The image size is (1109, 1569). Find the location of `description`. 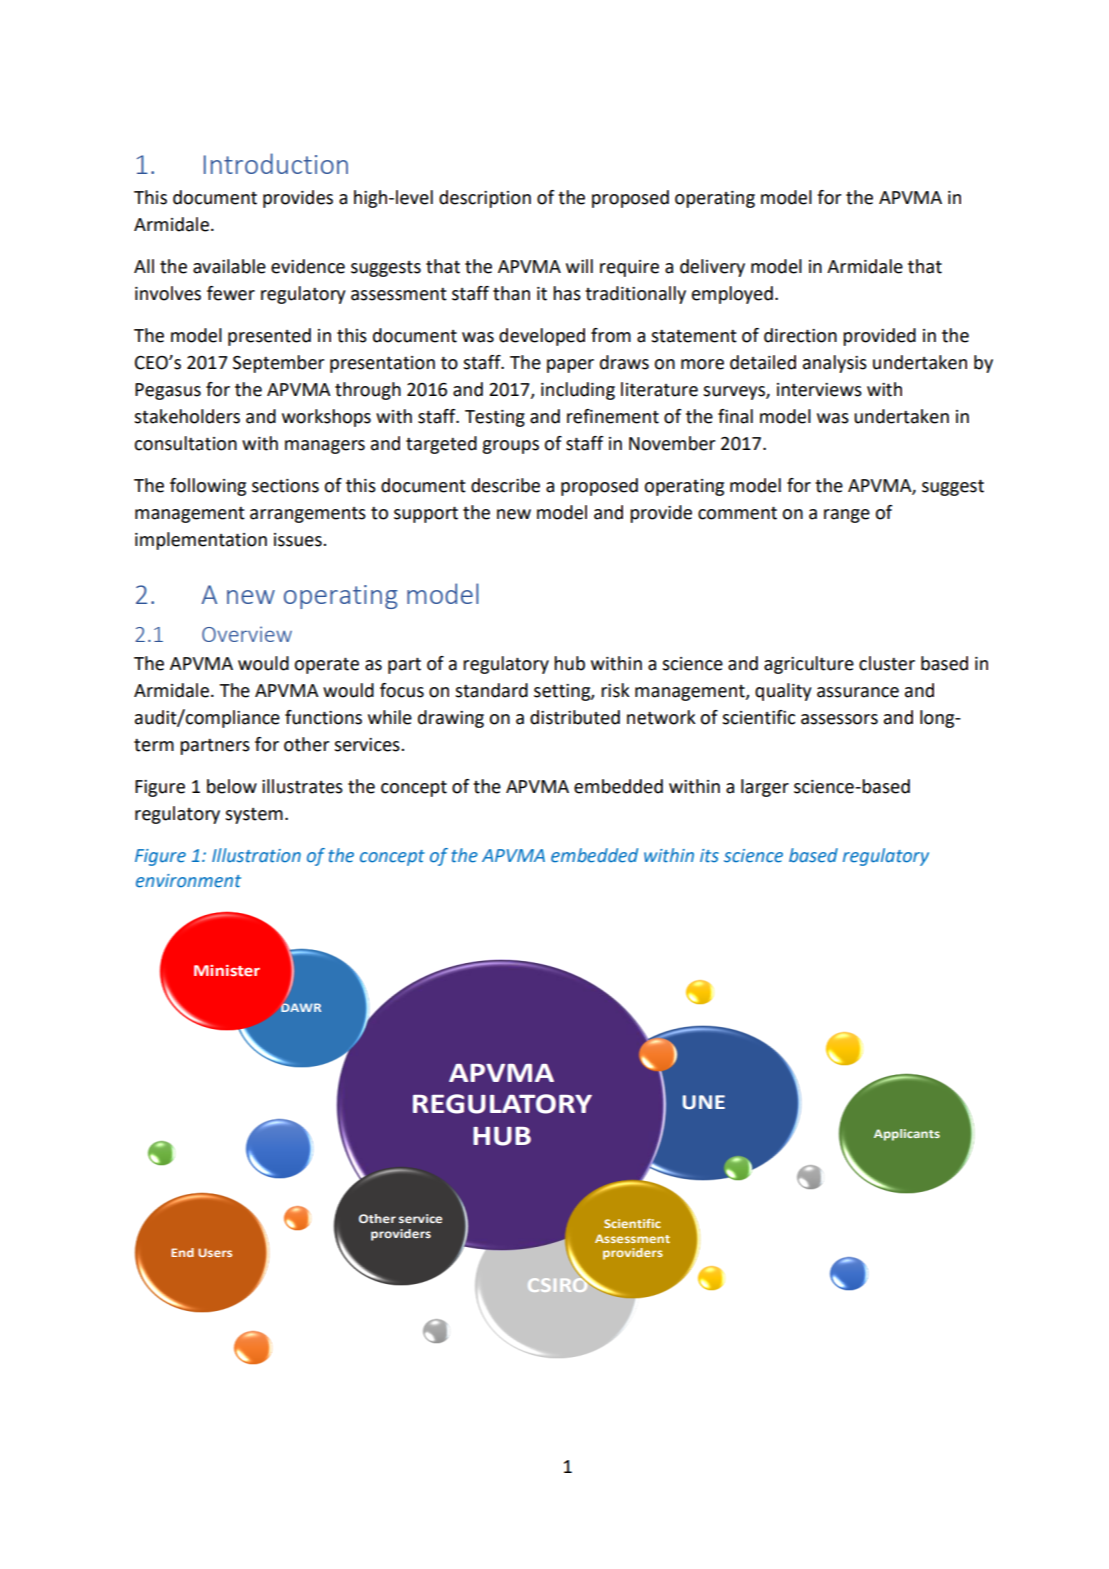

description is located at coordinates (485, 199).
